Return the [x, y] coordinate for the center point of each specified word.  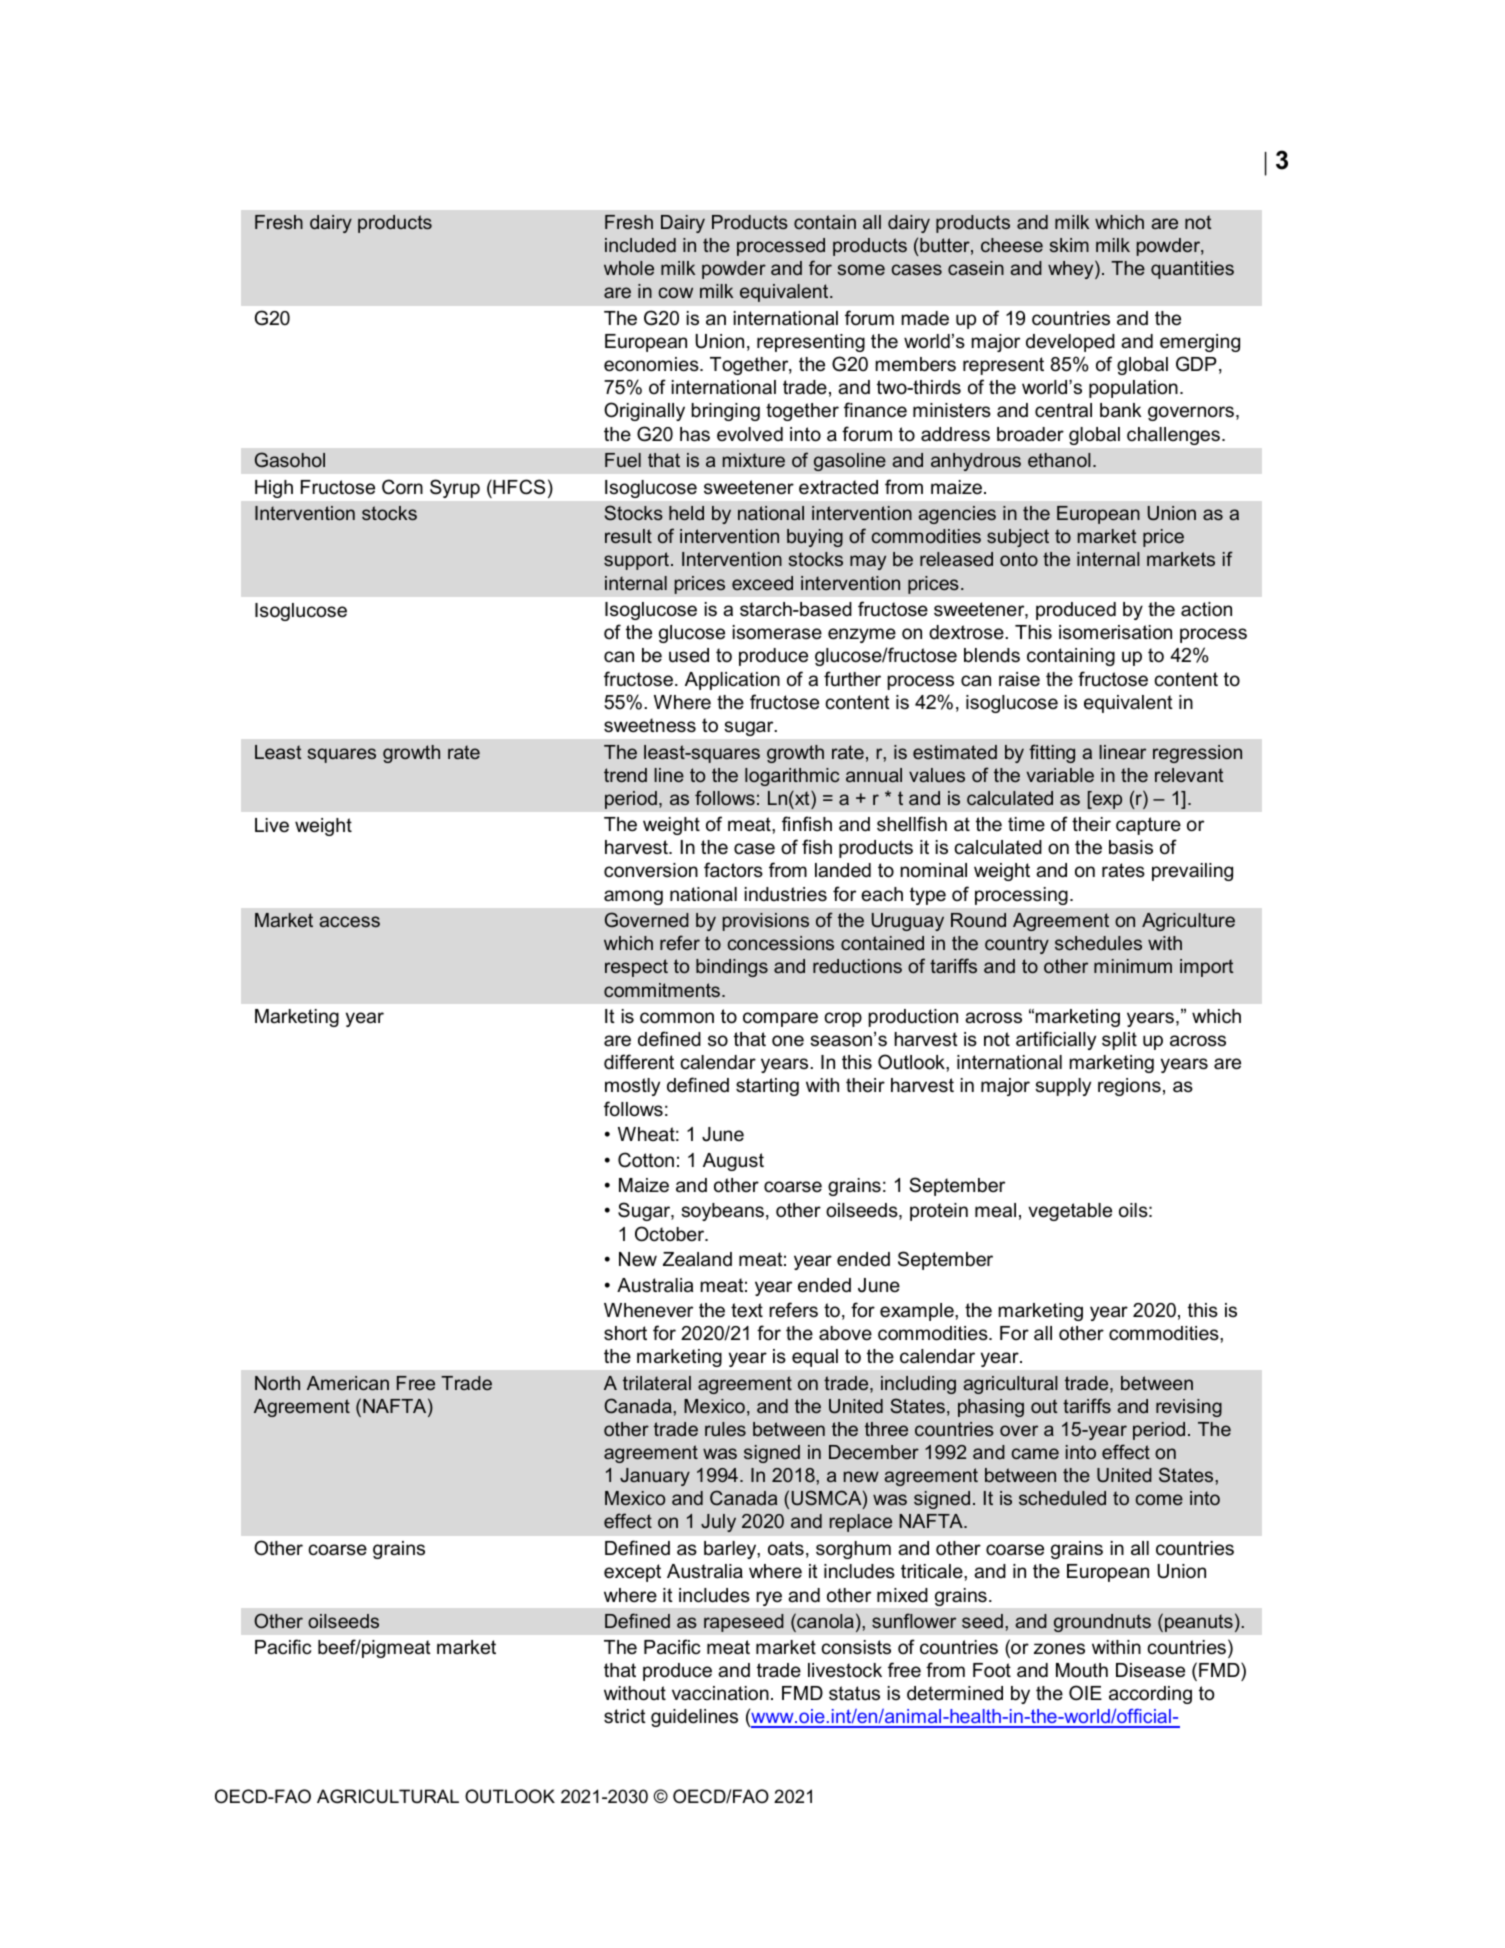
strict [625, 1716]
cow [676, 292]
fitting [1052, 753]
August [733, 1162]
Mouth [1082, 1670]
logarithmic [792, 777]
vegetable [1070, 1212]
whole [629, 268]
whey [1072, 269]
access [349, 921]
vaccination [720, 1693]
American [348, 1383]
